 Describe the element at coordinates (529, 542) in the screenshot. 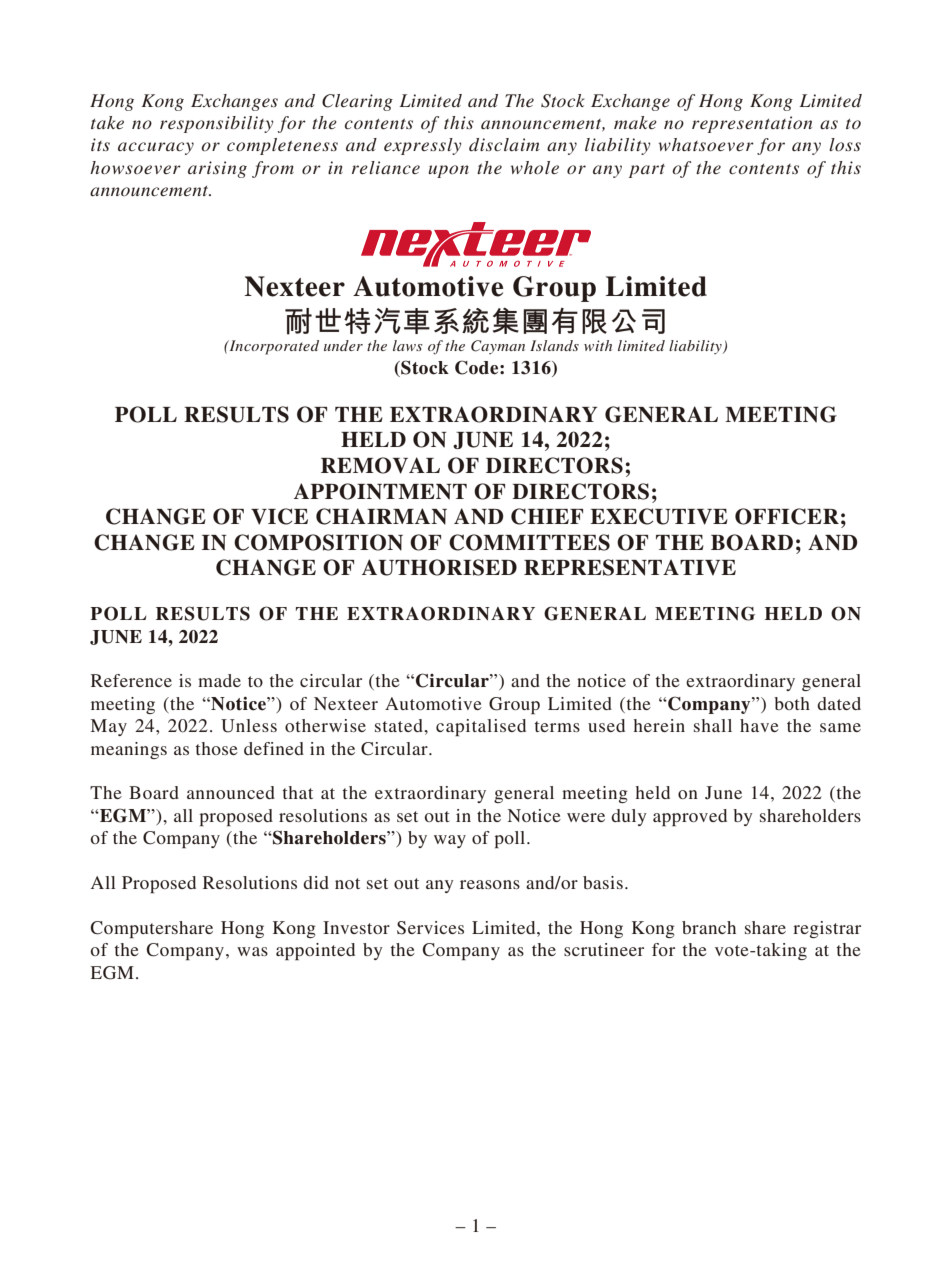

I see `COMMITTEES` at that location.
